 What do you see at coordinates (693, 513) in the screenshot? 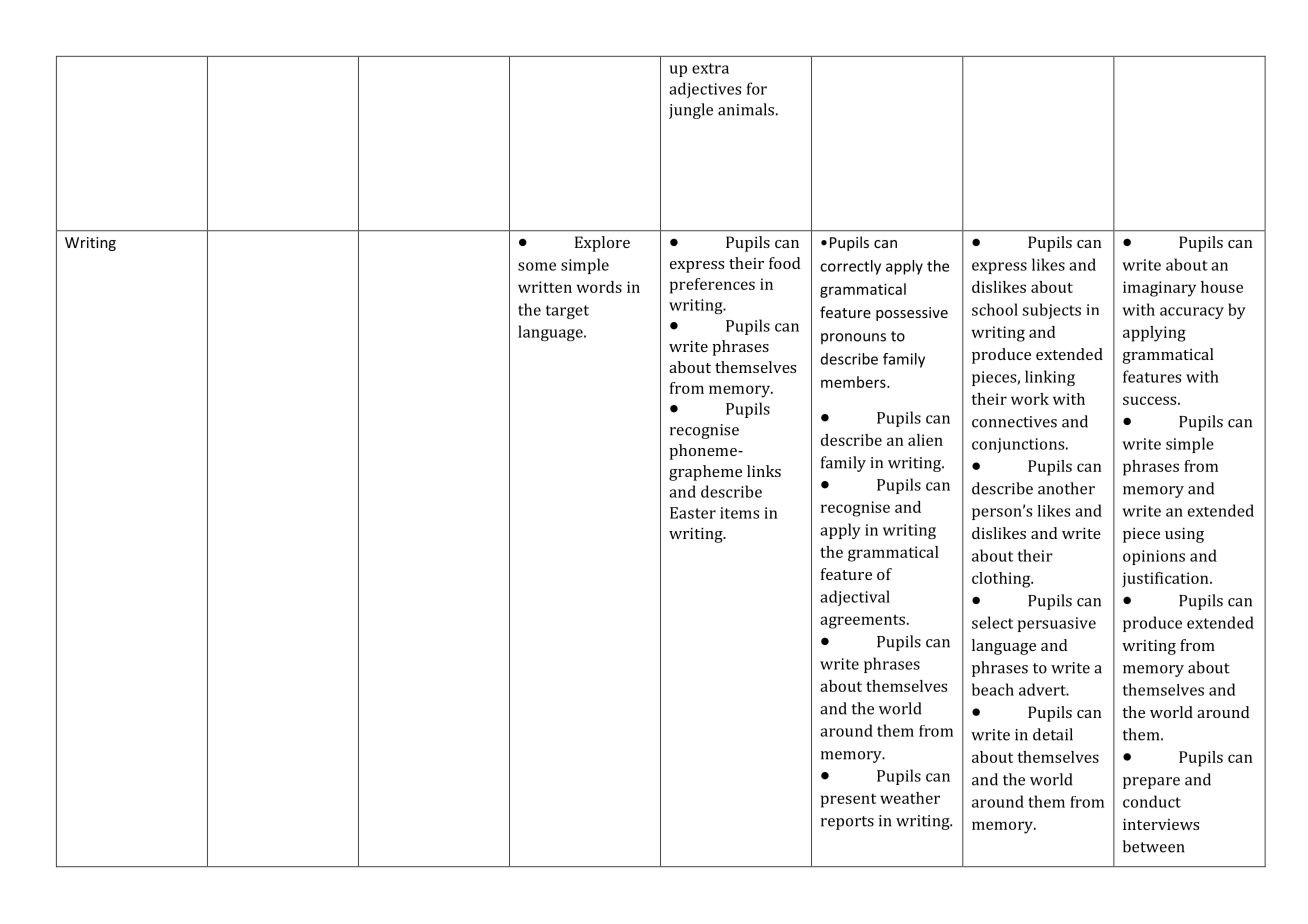
I see `Easter` at bounding box center [693, 513].
